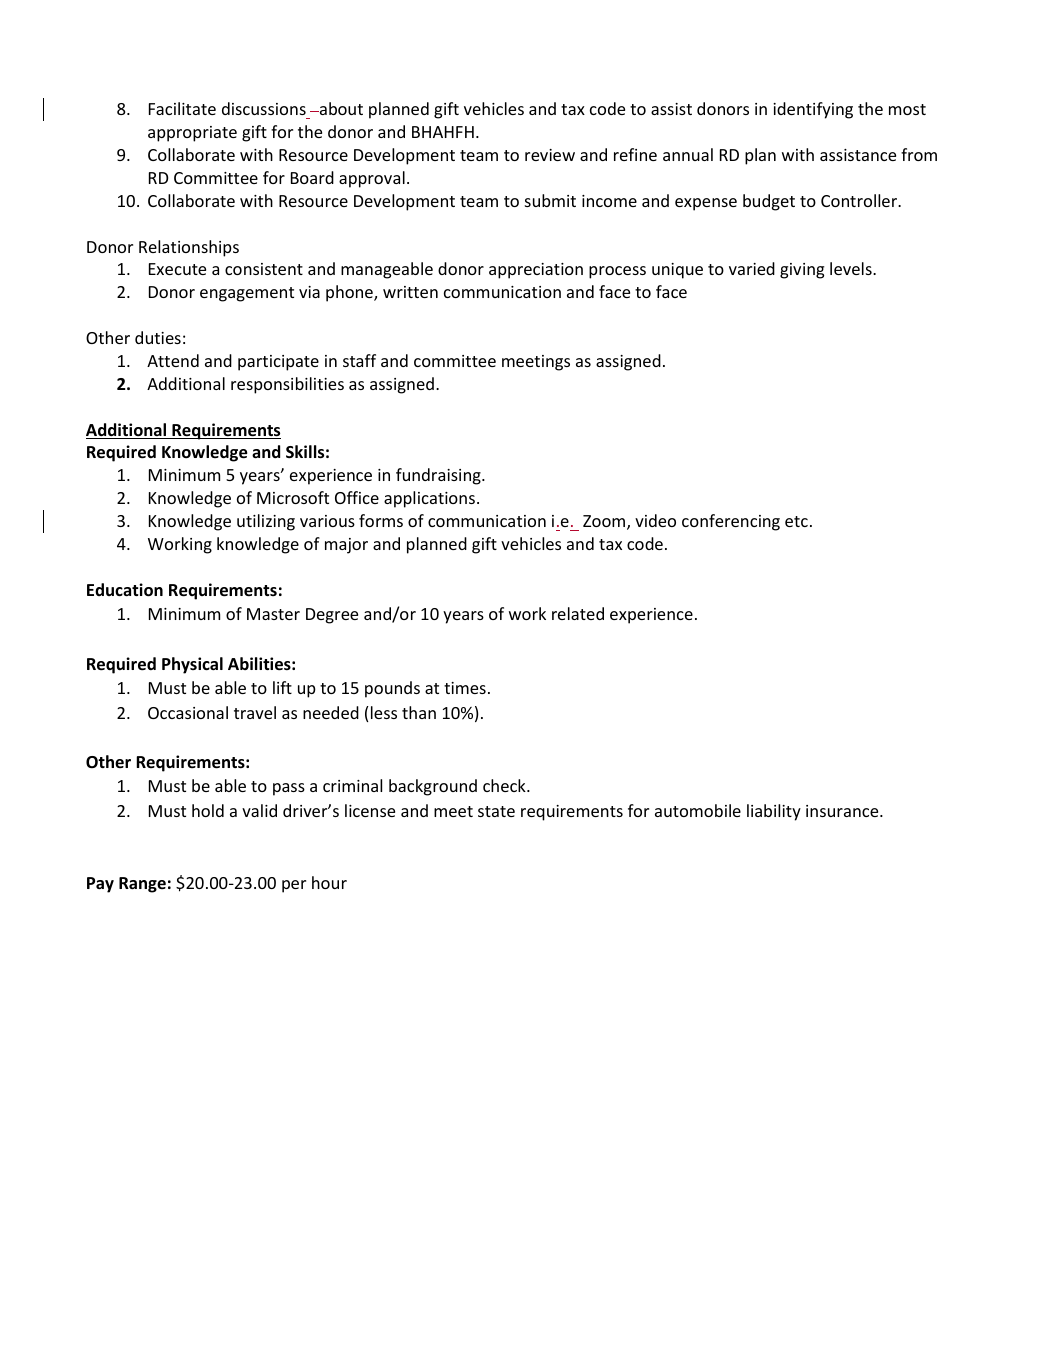 The height and width of the screenshot is (1349, 1043). What do you see at coordinates (550, 155) in the screenshot?
I see `review` at bounding box center [550, 155].
